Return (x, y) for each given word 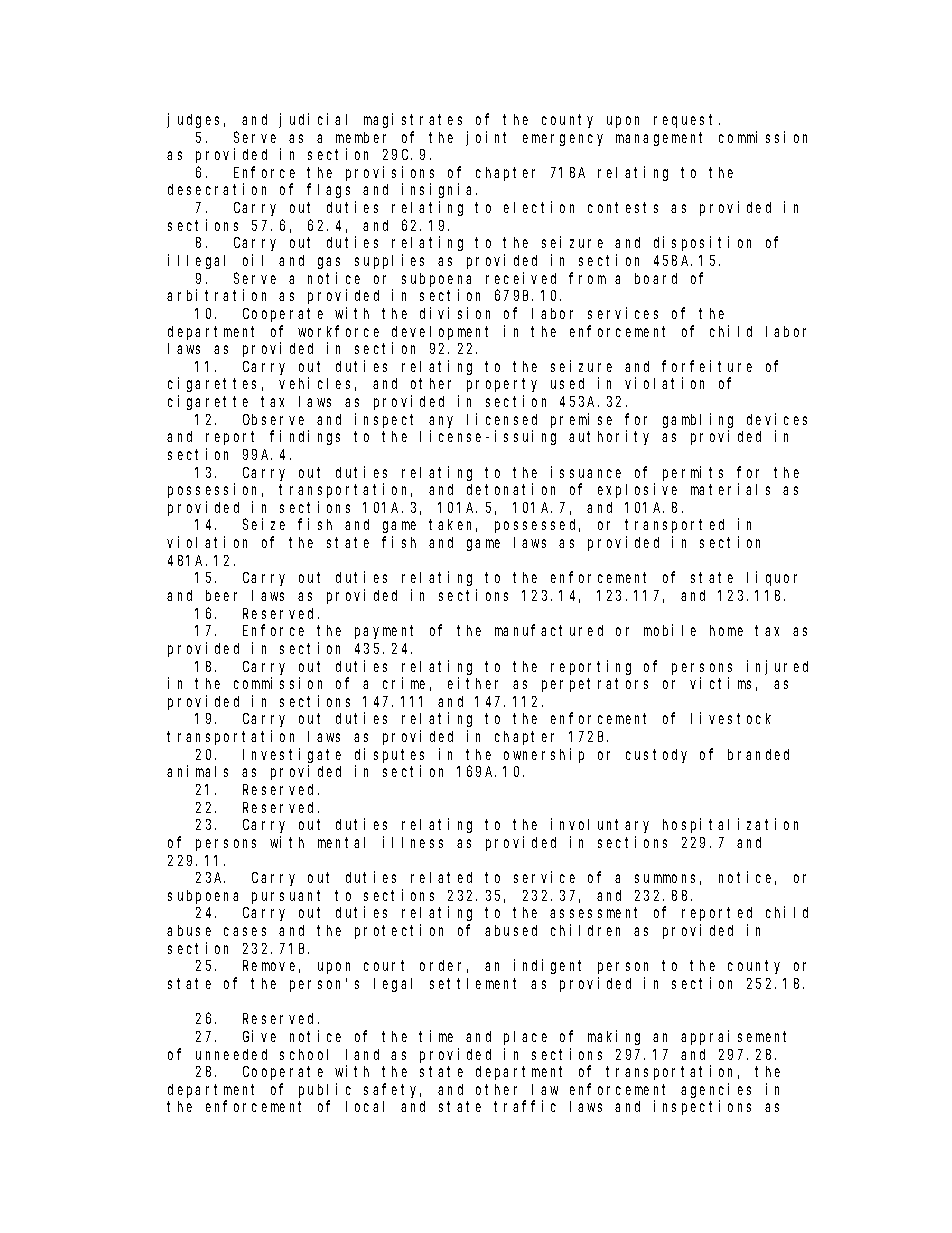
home (726, 630)
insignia (439, 190)
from (587, 278)
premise (581, 420)
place (525, 1038)
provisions (390, 173)
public (325, 1090)
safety (392, 1090)
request (687, 121)
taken (453, 525)
